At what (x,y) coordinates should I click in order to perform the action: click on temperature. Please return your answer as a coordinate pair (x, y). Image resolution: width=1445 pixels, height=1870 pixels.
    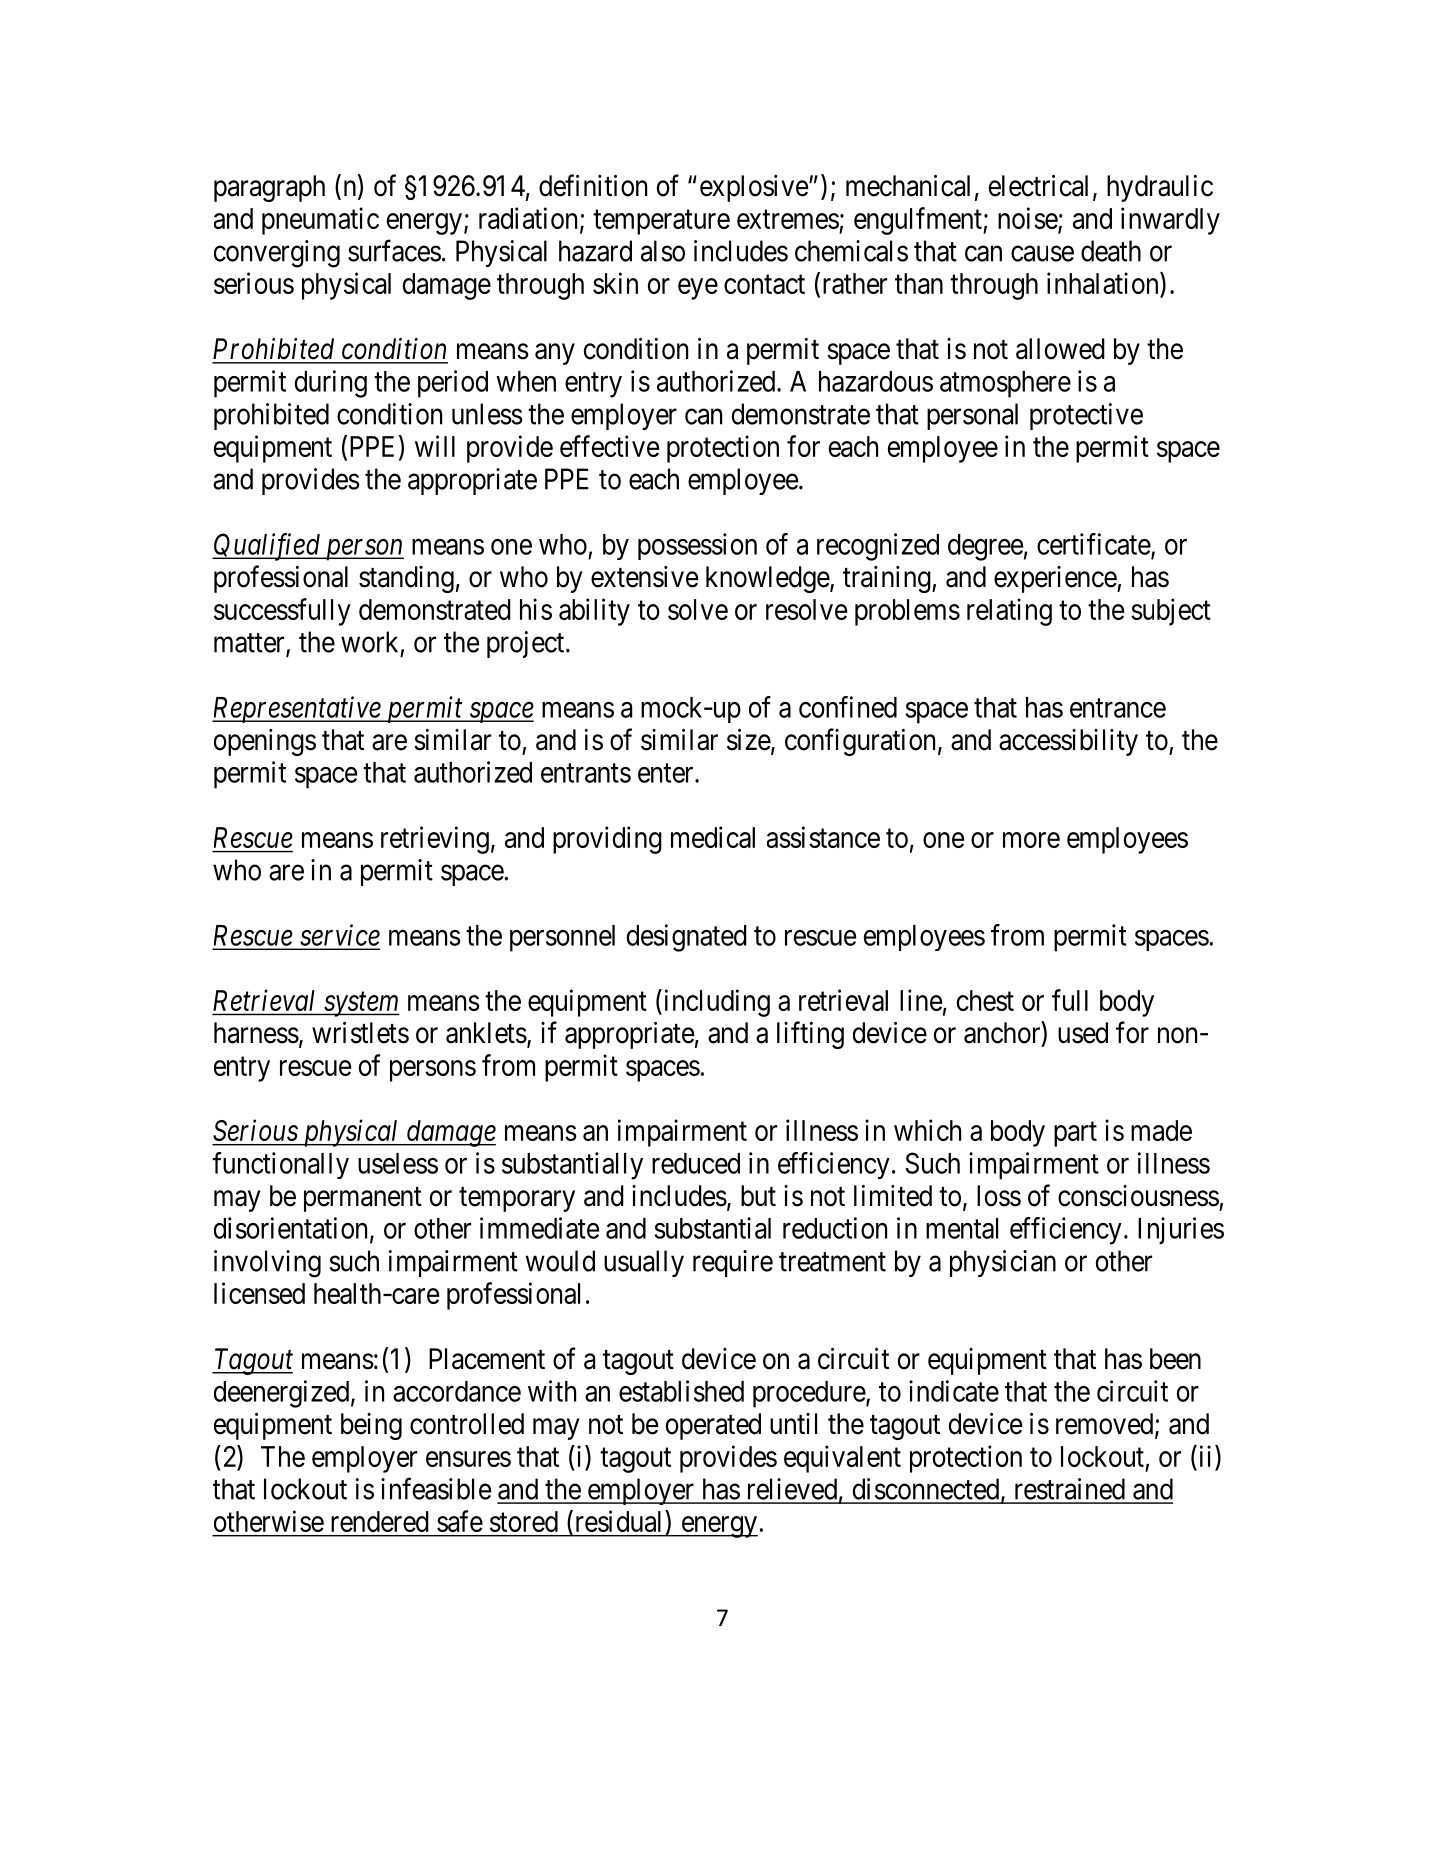
    Looking at the image, I should click on (661, 222).
